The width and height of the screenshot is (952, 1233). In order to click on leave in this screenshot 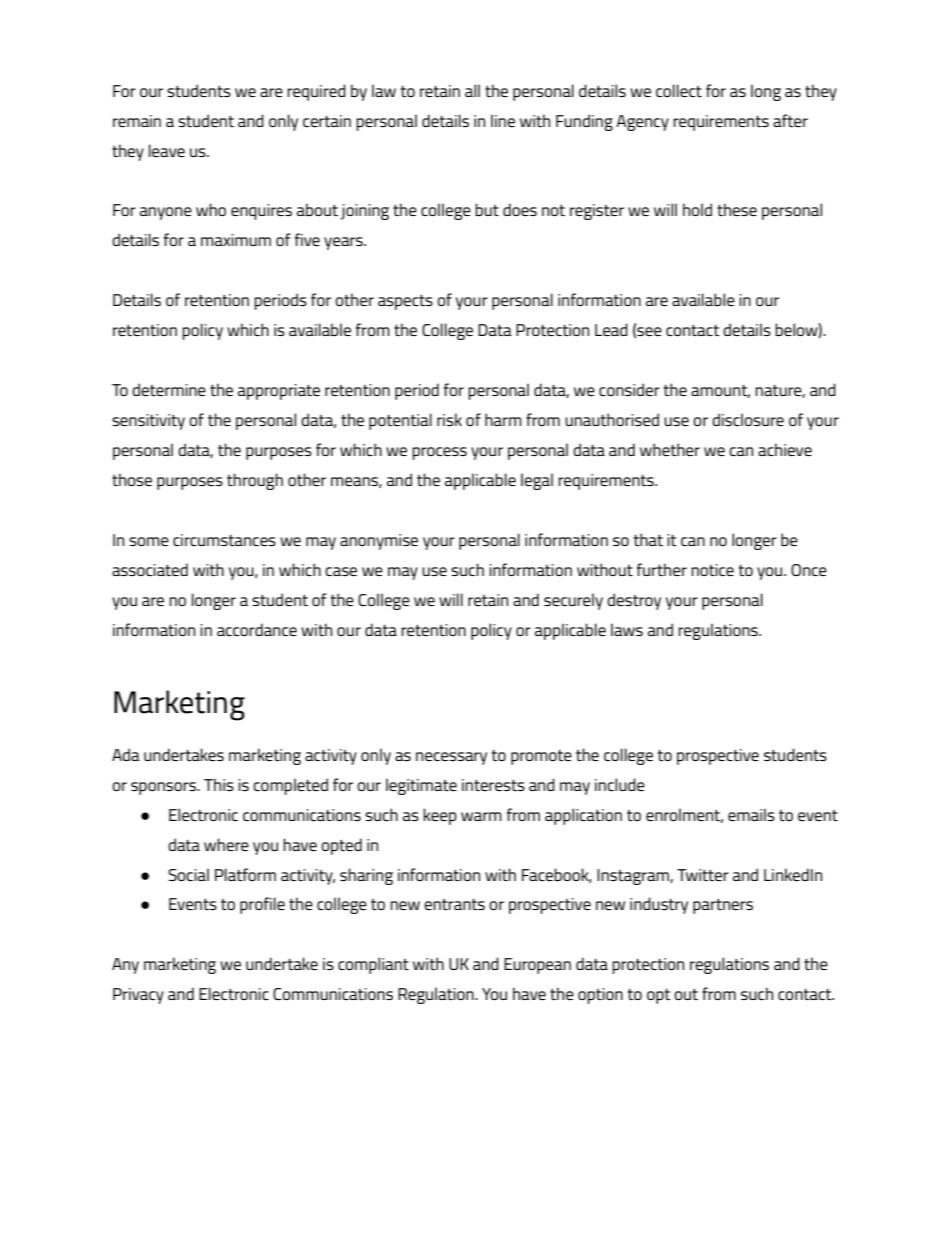, I will do `click(167, 150)`.
